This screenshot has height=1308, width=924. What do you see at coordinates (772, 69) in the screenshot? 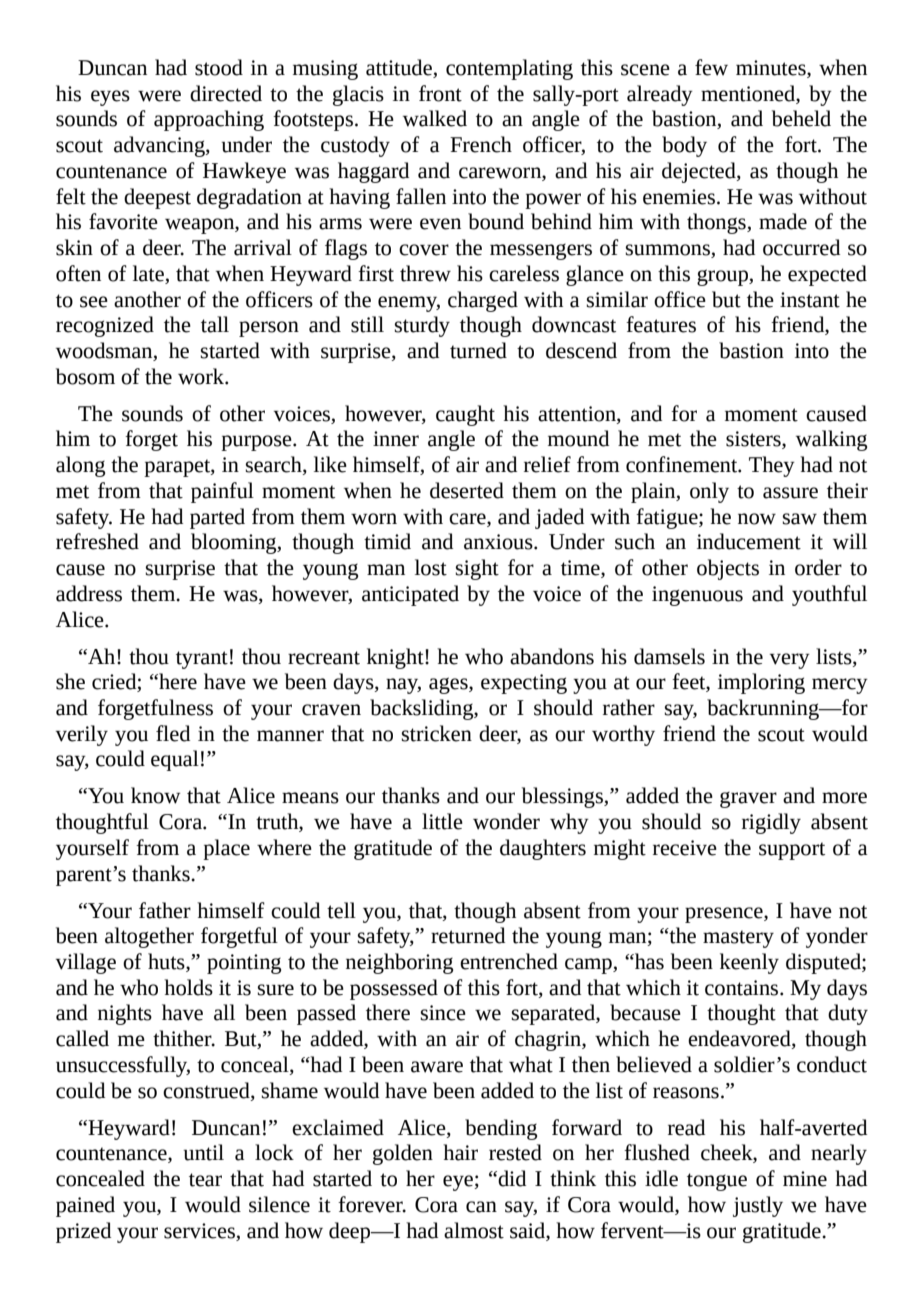
I see `minutes` at bounding box center [772, 69].
